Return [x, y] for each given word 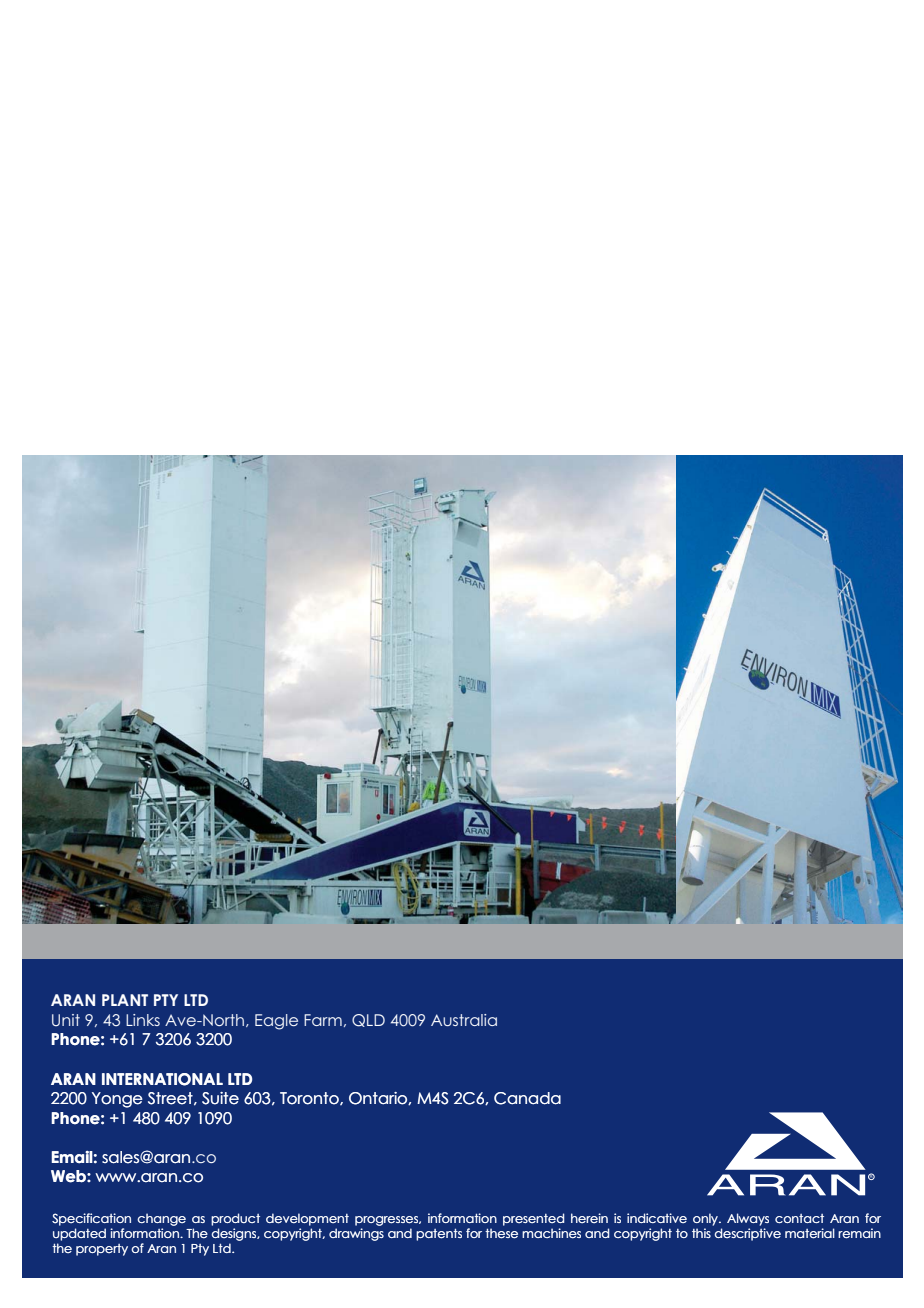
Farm [323, 1020]
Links [143, 1020]
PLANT [125, 1000]
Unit [66, 1020]
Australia [464, 1020]
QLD [368, 1020]
